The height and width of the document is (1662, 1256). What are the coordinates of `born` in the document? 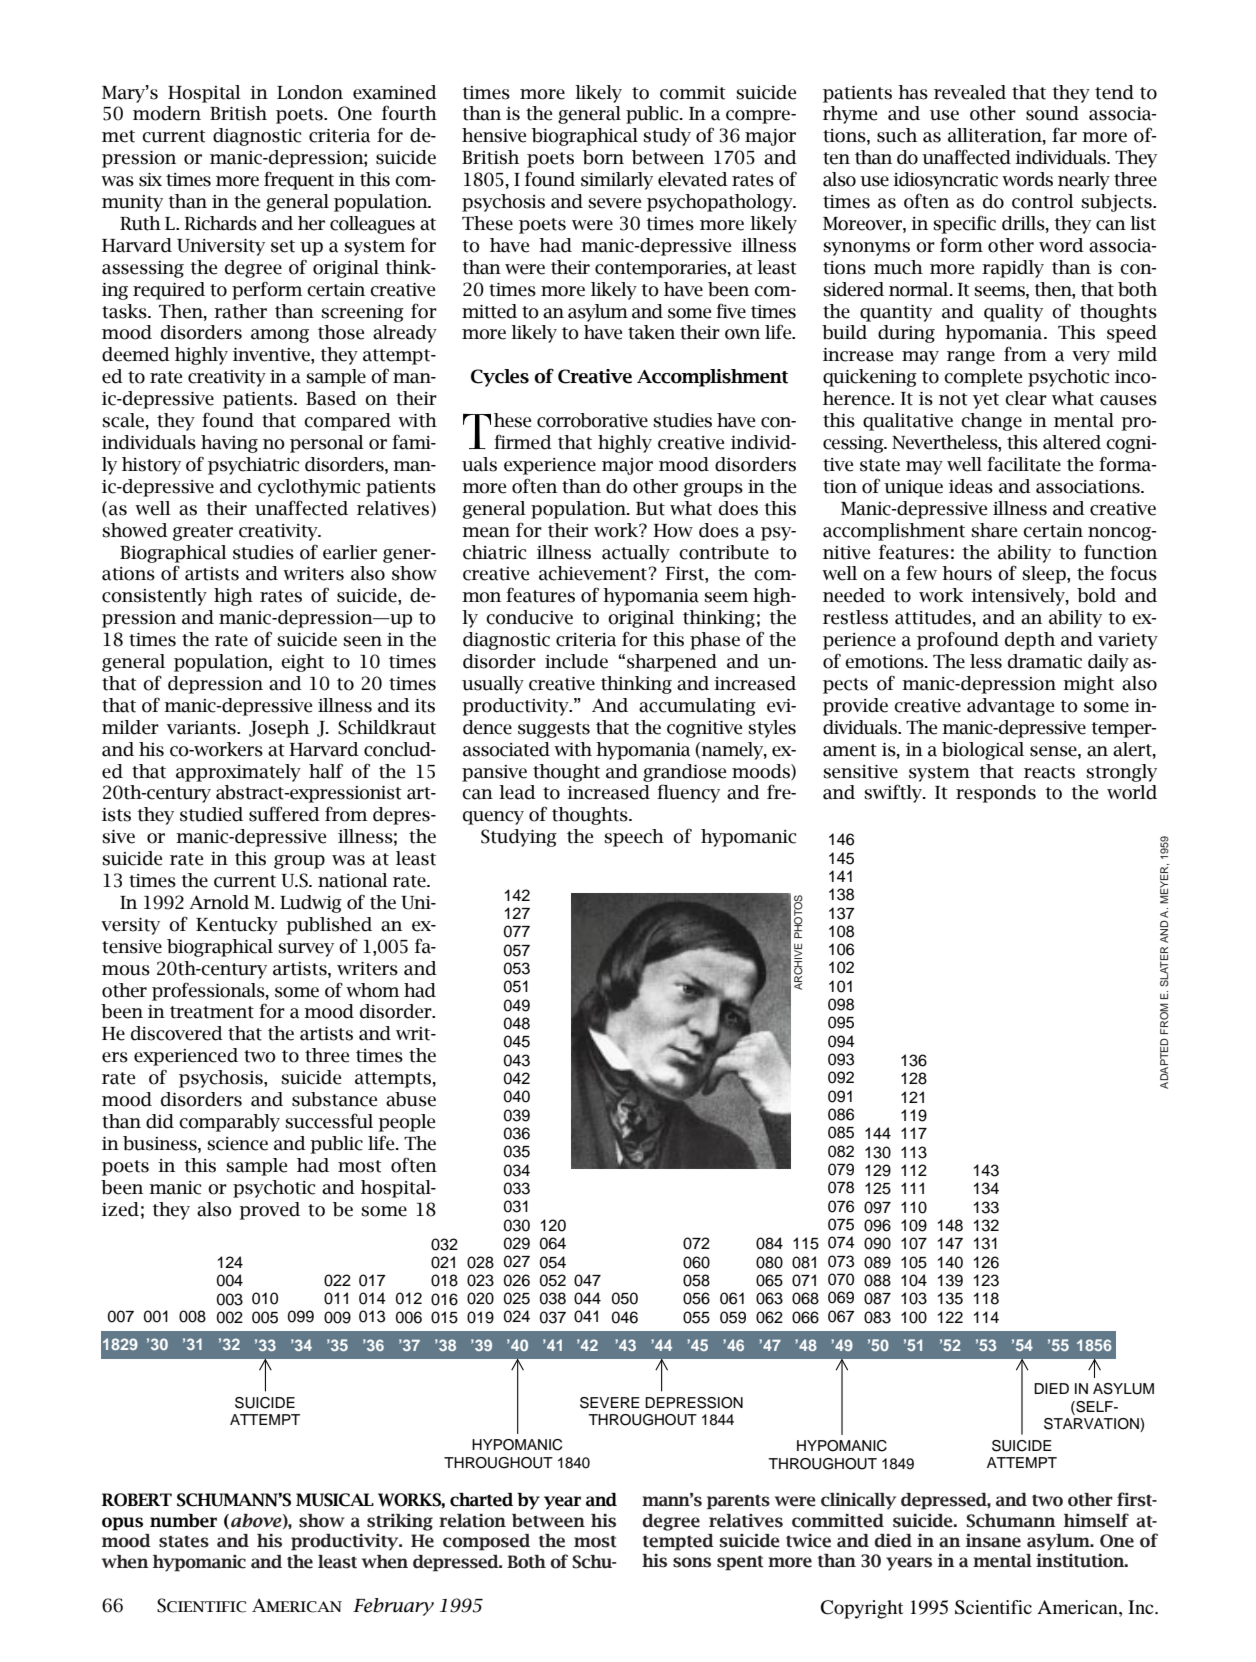 It's located at (603, 157).
